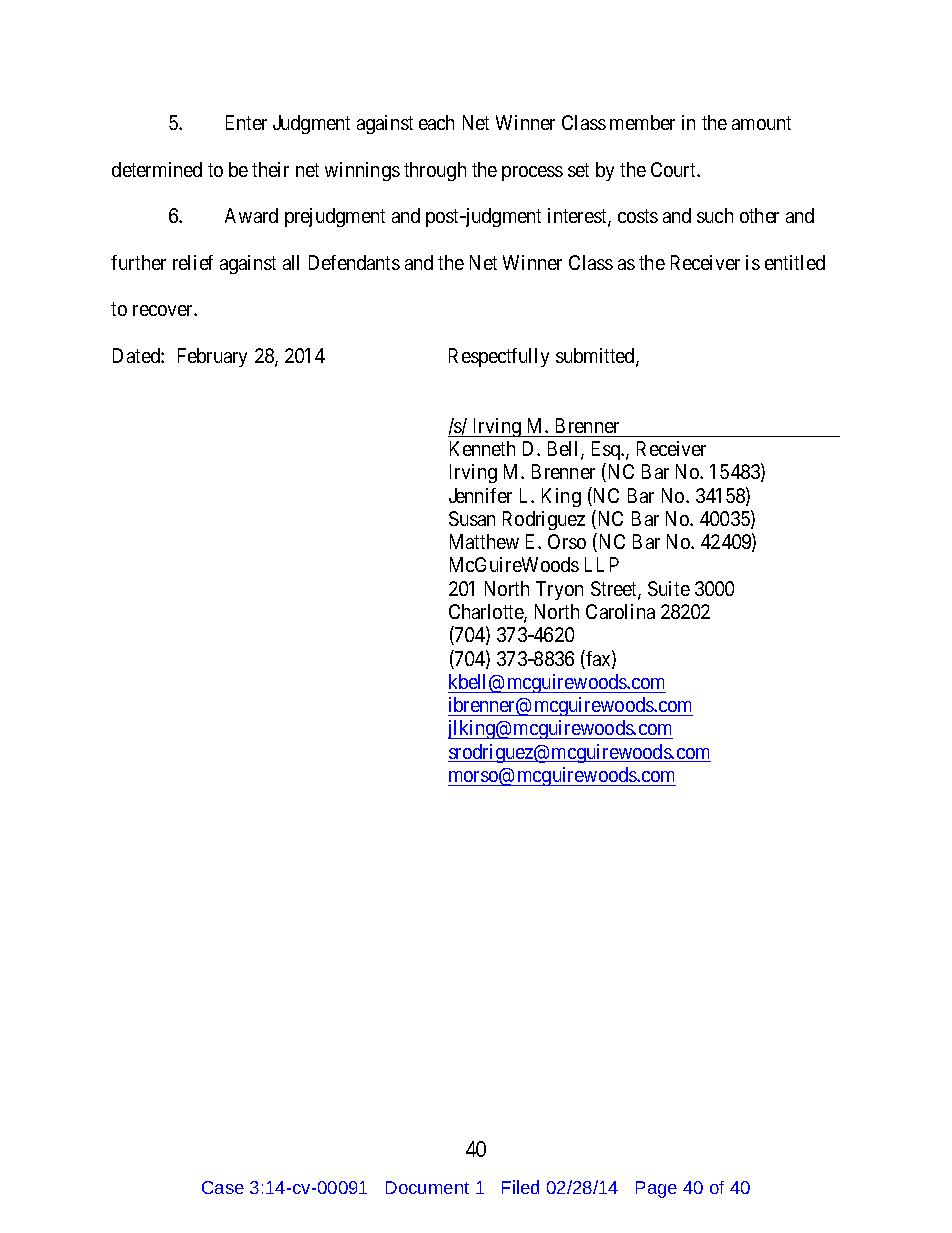 Image resolution: width=952 pixels, height=1233 pixels. What do you see at coordinates (223, 1187) in the screenshot?
I see `Case` at bounding box center [223, 1187].
